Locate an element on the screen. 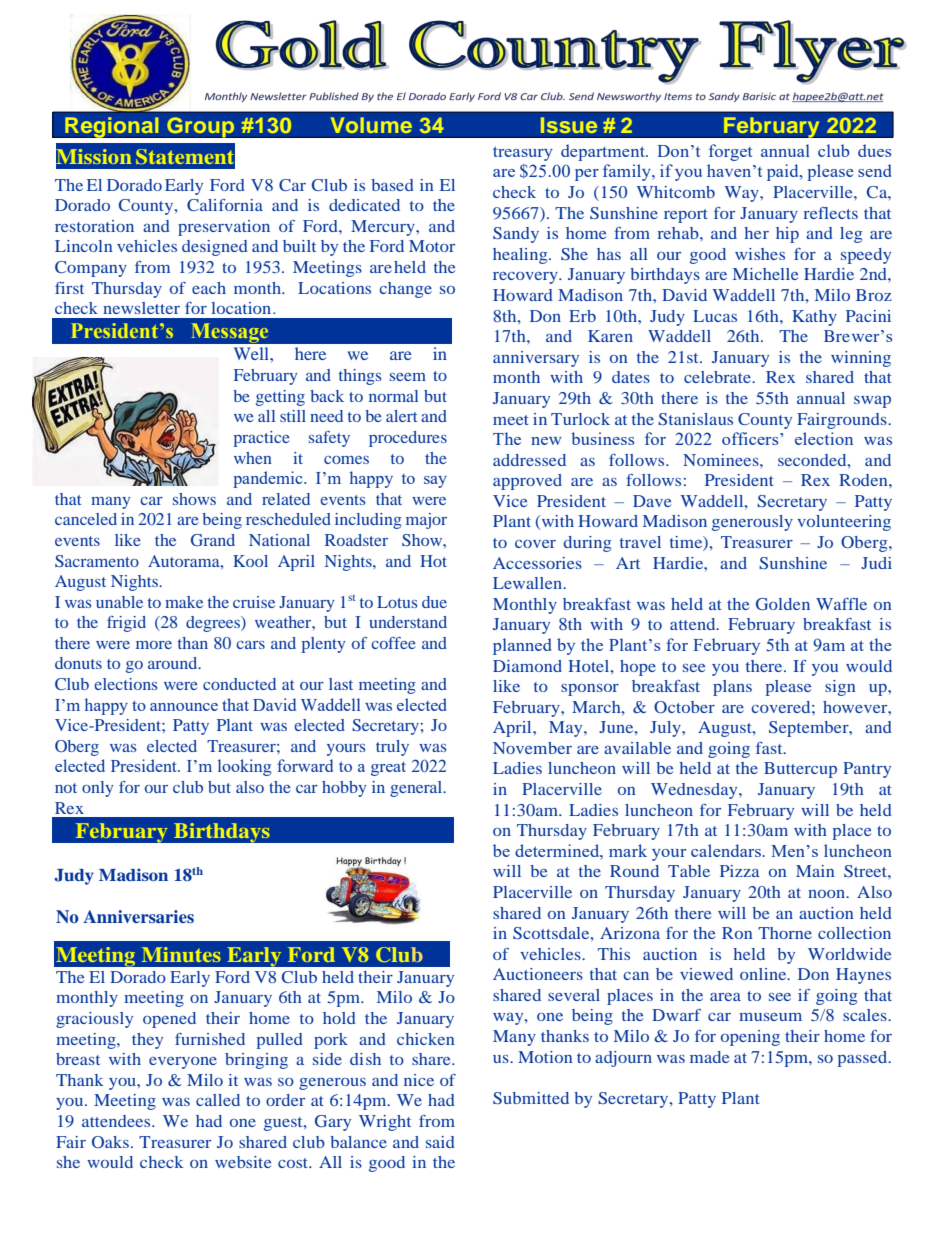 This screenshot has height=1233, width=952. paid is located at coordinates (784, 172).
